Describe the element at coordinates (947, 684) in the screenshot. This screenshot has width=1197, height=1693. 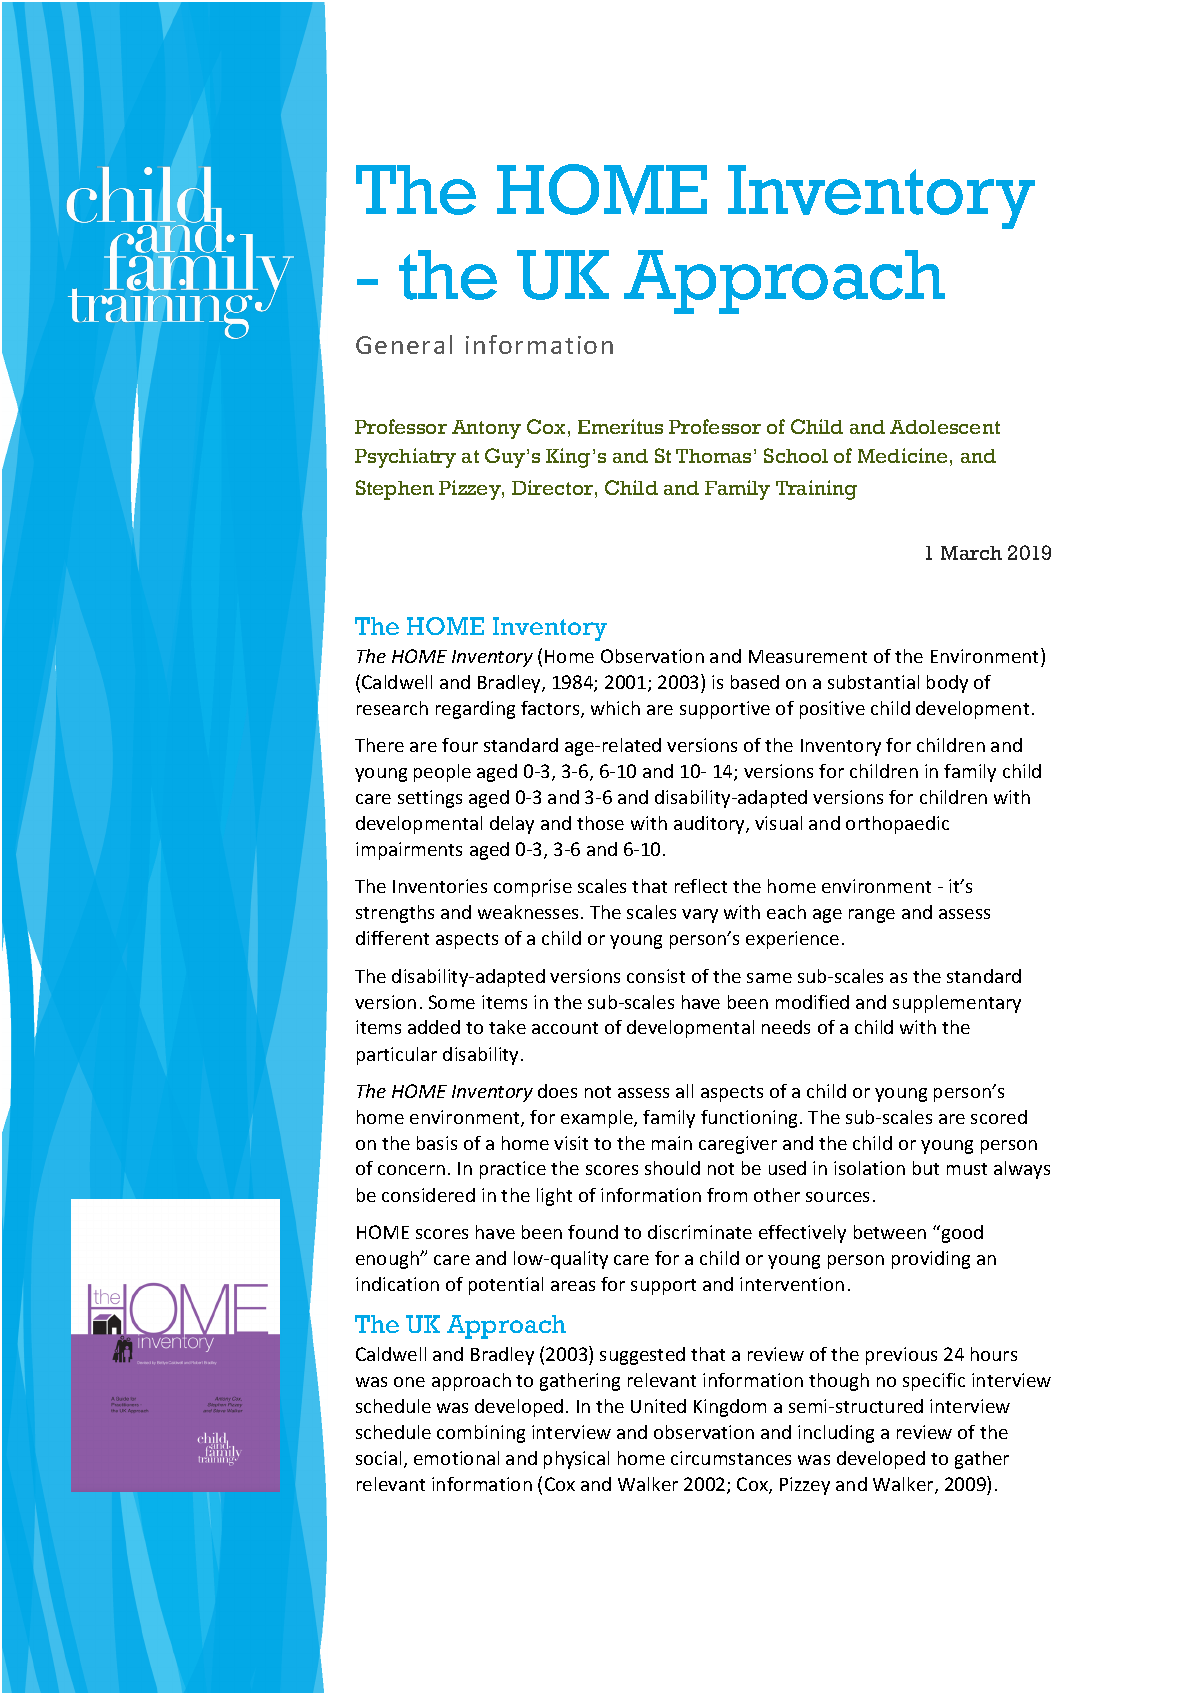
I see `body` at that location.
